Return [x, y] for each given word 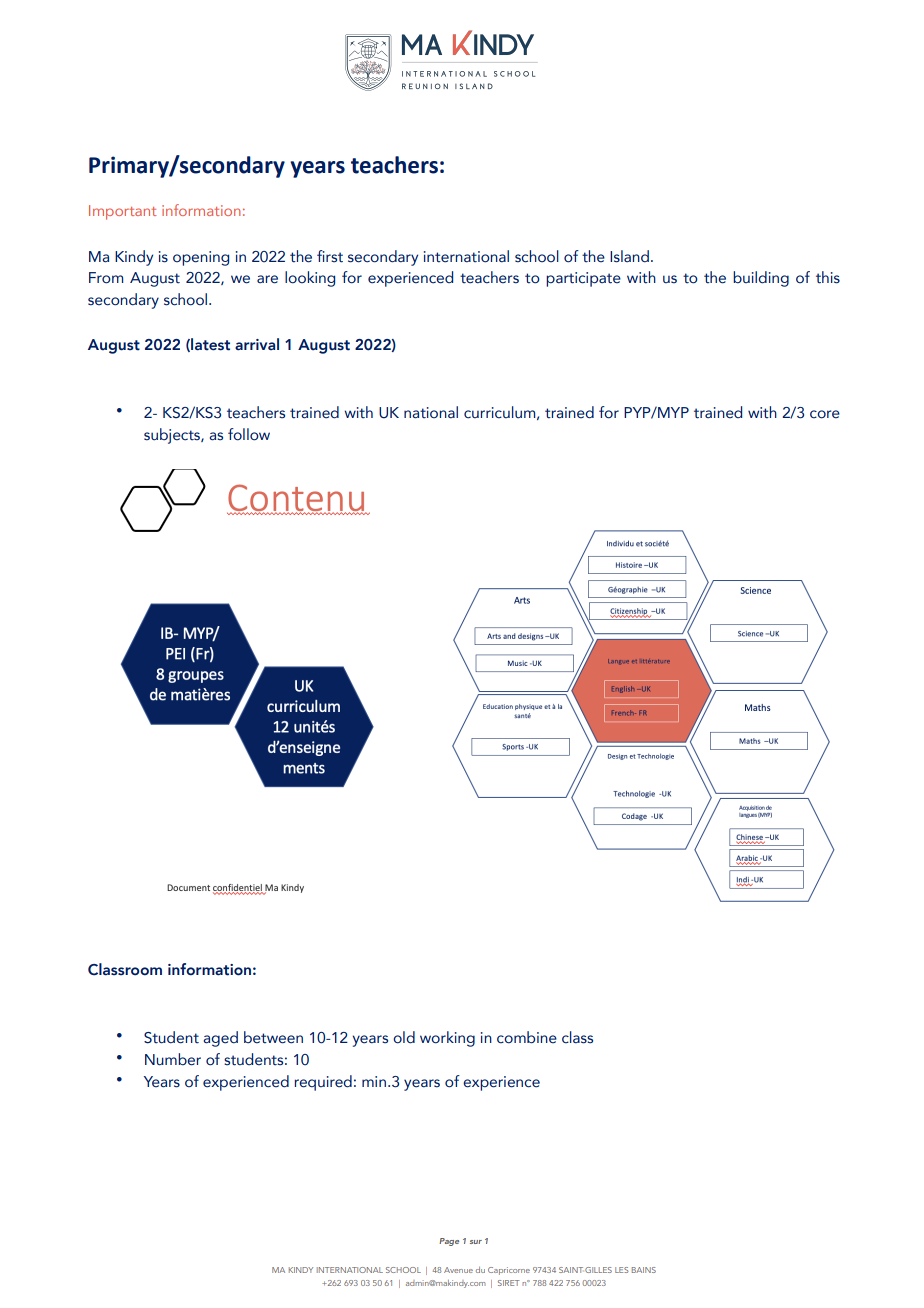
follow [249, 434]
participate [583, 279]
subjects [173, 436]
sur [476, 1242]
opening [201, 258]
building [761, 279]
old [404, 1037]
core [825, 414]
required [323, 1083]
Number [173, 1059]
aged [220, 1039]
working [447, 1039]
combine [527, 1037]
